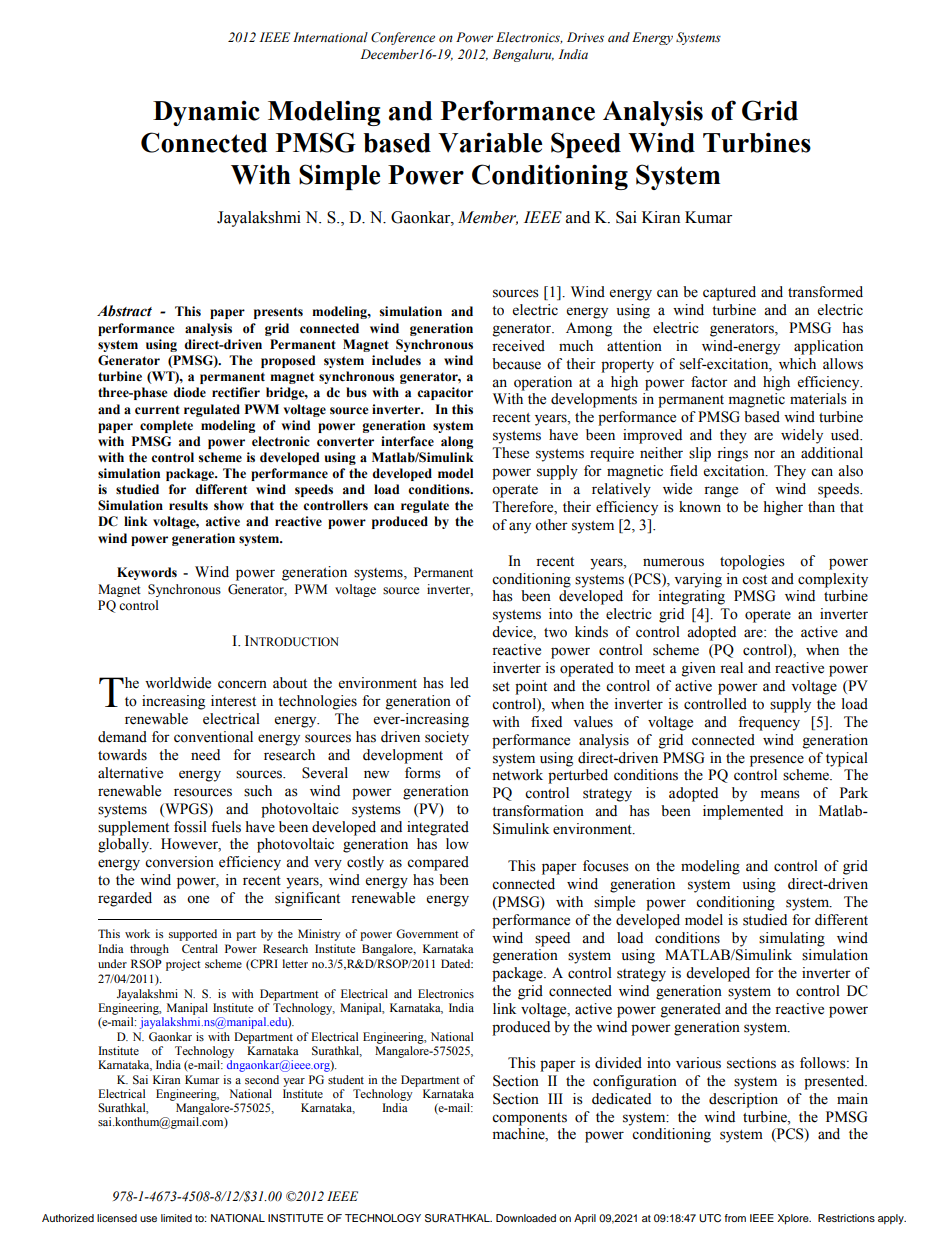  I want to click on Dynamic, so click(206, 113).
